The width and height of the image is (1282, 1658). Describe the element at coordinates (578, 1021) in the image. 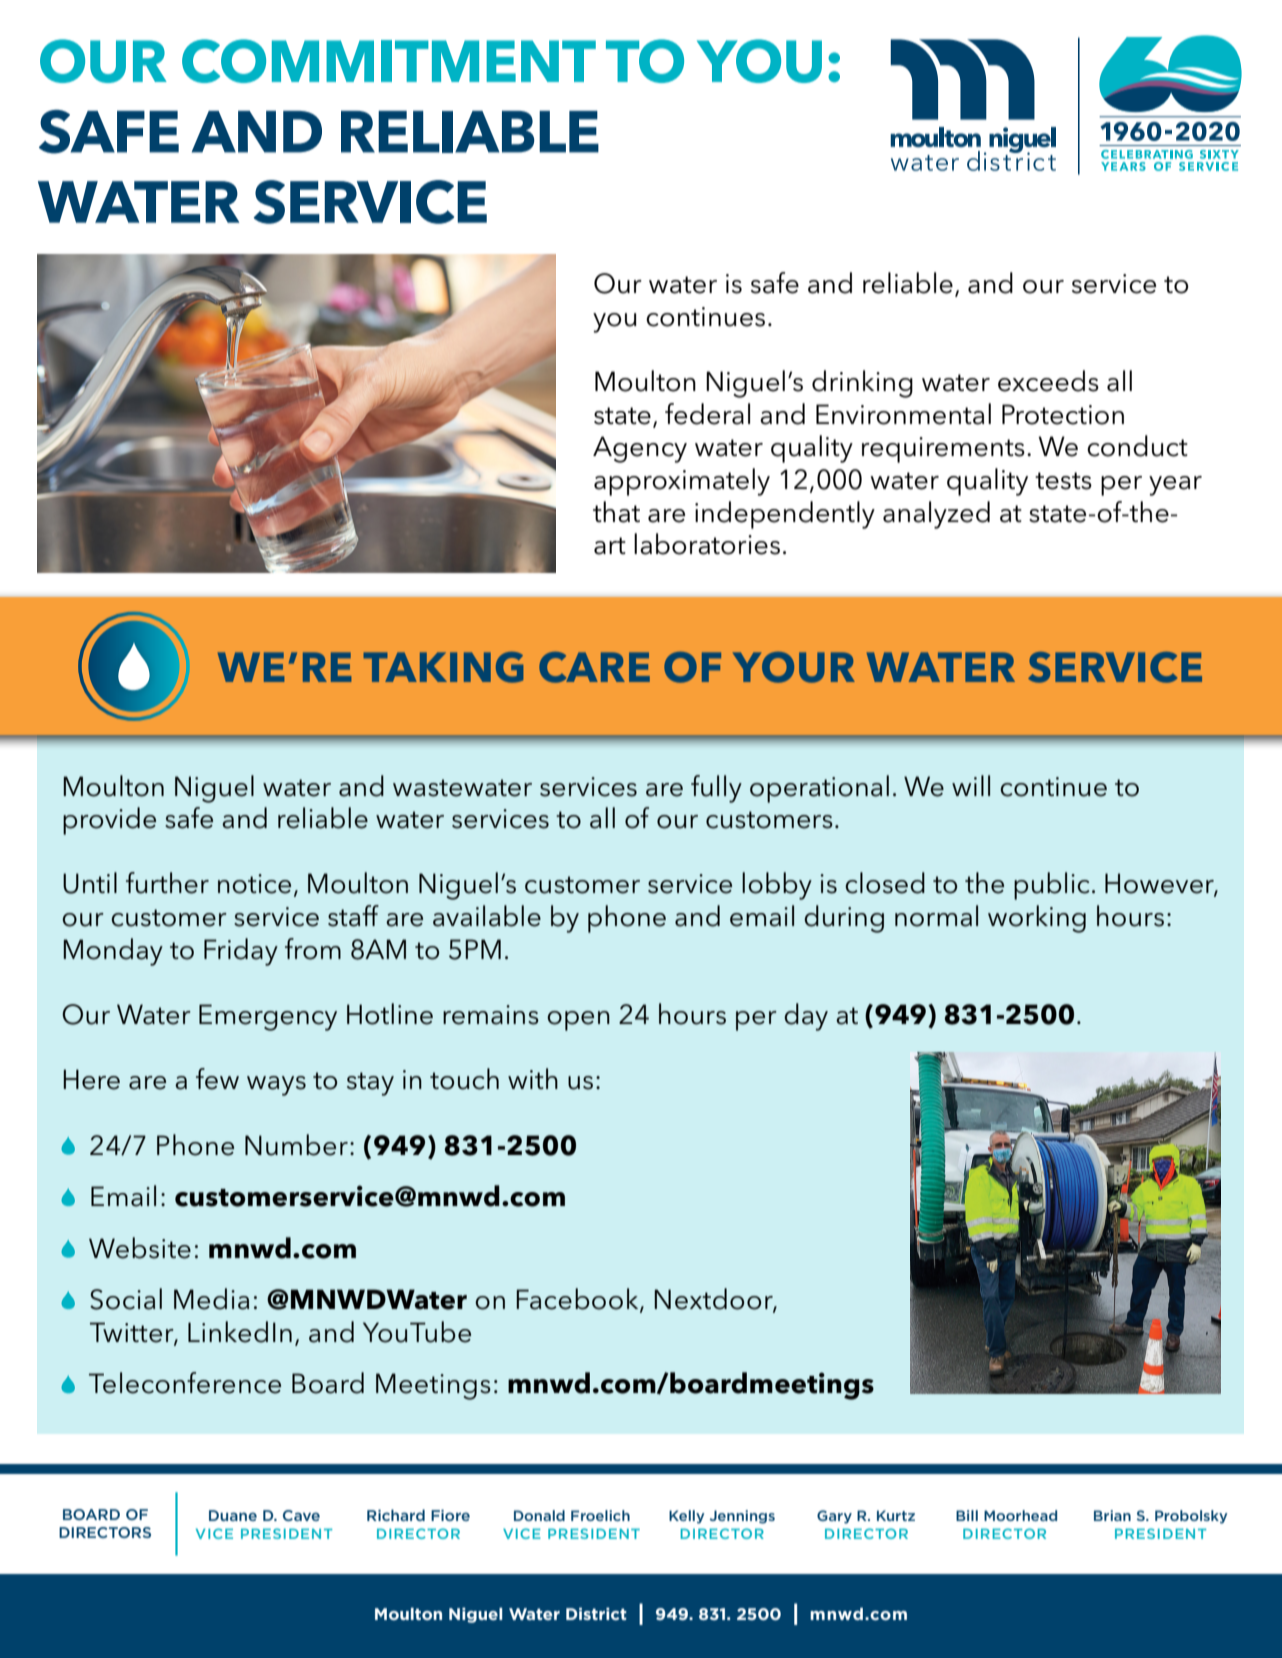

I see `open` at that location.
